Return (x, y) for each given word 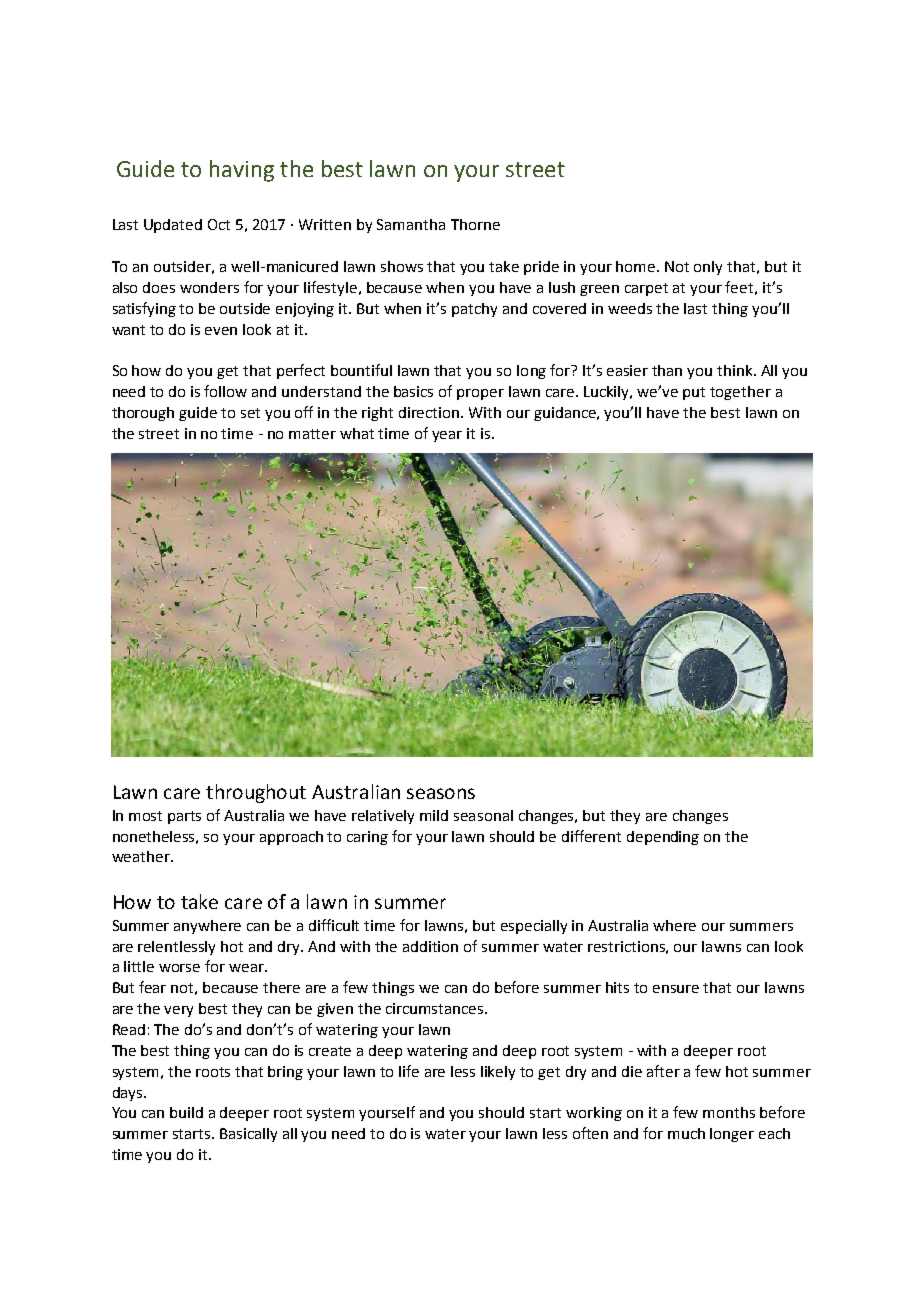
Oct (219, 224)
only (708, 268)
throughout (256, 793)
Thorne (475, 224)
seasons (441, 793)
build (186, 1112)
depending (663, 838)
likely (498, 1073)
